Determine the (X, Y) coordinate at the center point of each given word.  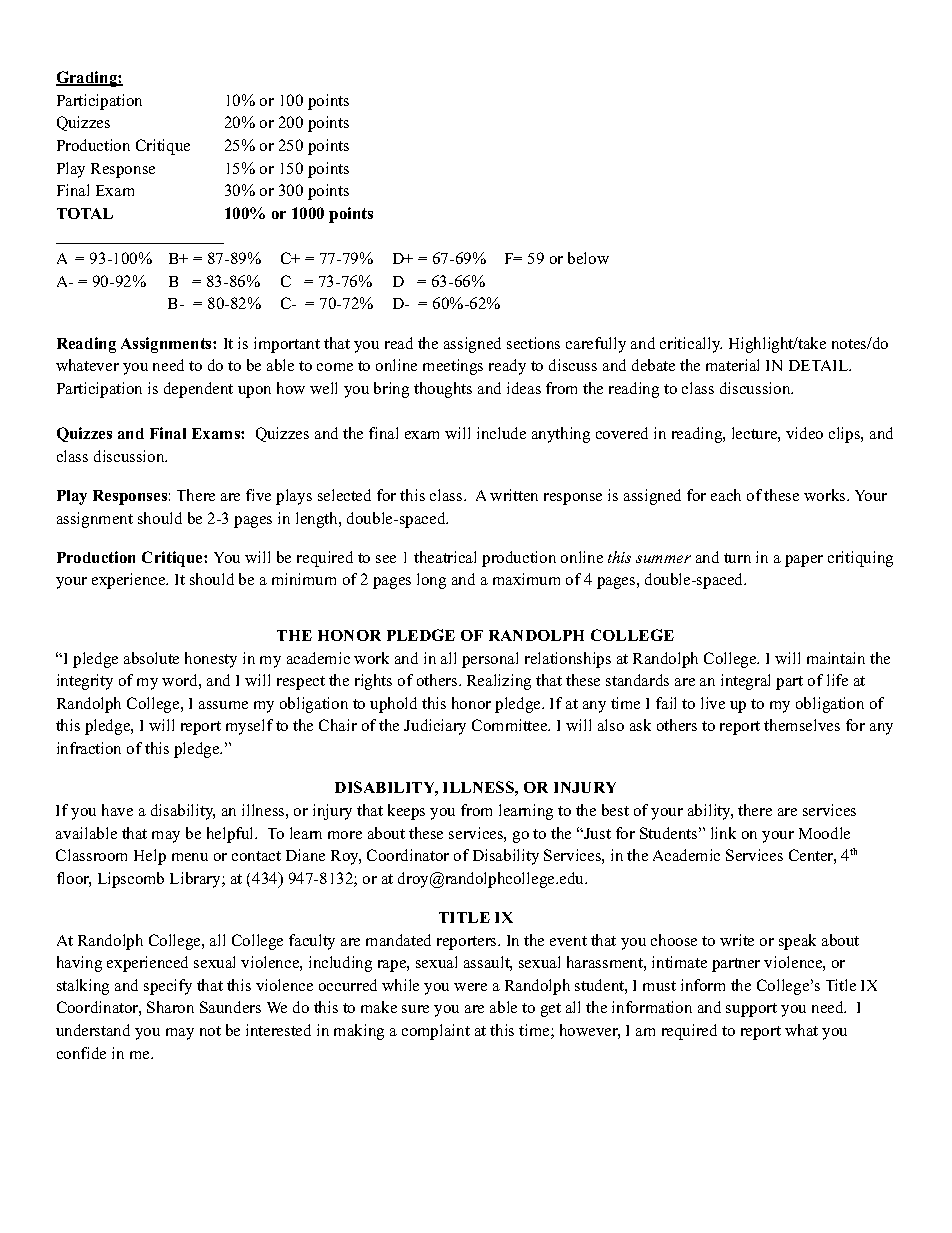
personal (490, 660)
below (588, 258)
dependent (198, 390)
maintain (836, 658)
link (723, 833)
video (804, 433)
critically (691, 345)
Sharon (170, 1007)
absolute (151, 658)
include (501, 433)
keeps (406, 812)
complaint (436, 1032)
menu (190, 857)
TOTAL (85, 213)
